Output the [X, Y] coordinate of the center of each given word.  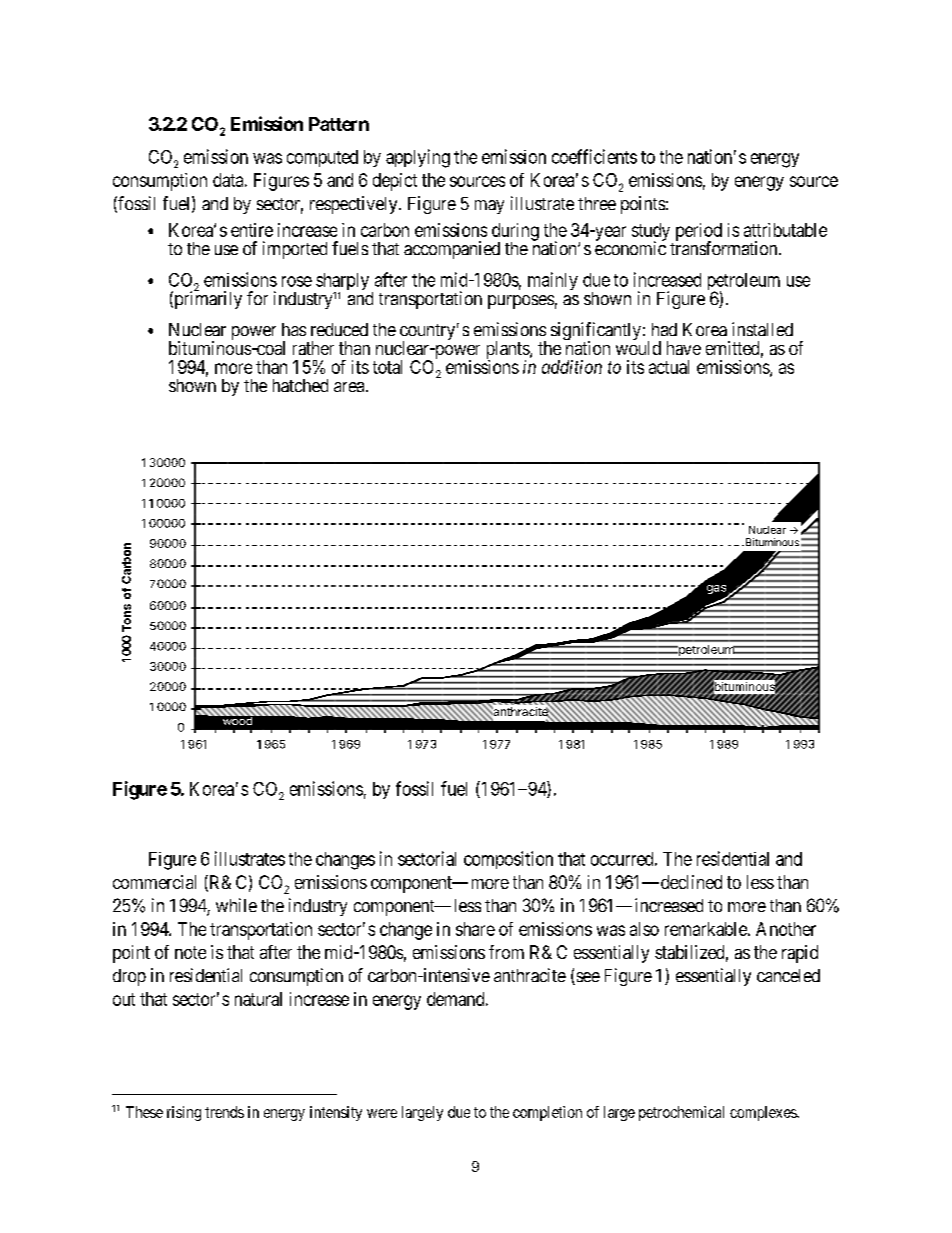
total [387, 367]
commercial [154, 882]
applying [418, 158]
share [475, 929]
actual [669, 367]
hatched [300, 385]
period [699, 233]
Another [786, 929]
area [350, 387]
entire [252, 230]
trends [224, 1112]
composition [508, 860]
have [684, 348]
